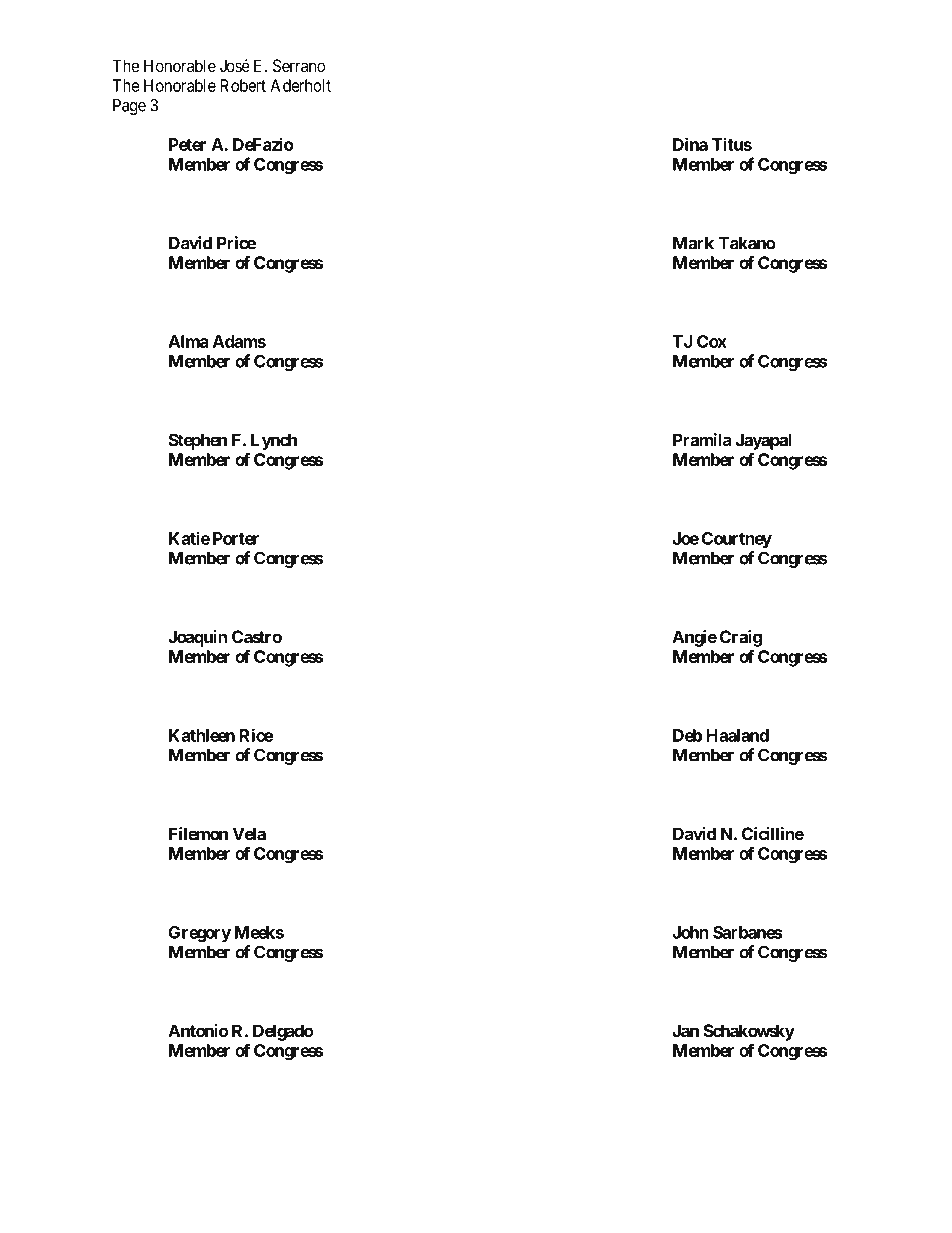 Image resolution: width=952 pixels, height=1233 pixels. What do you see at coordinates (737, 540) in the page?
I see `Courtney` at bounding box center [737, 540].
